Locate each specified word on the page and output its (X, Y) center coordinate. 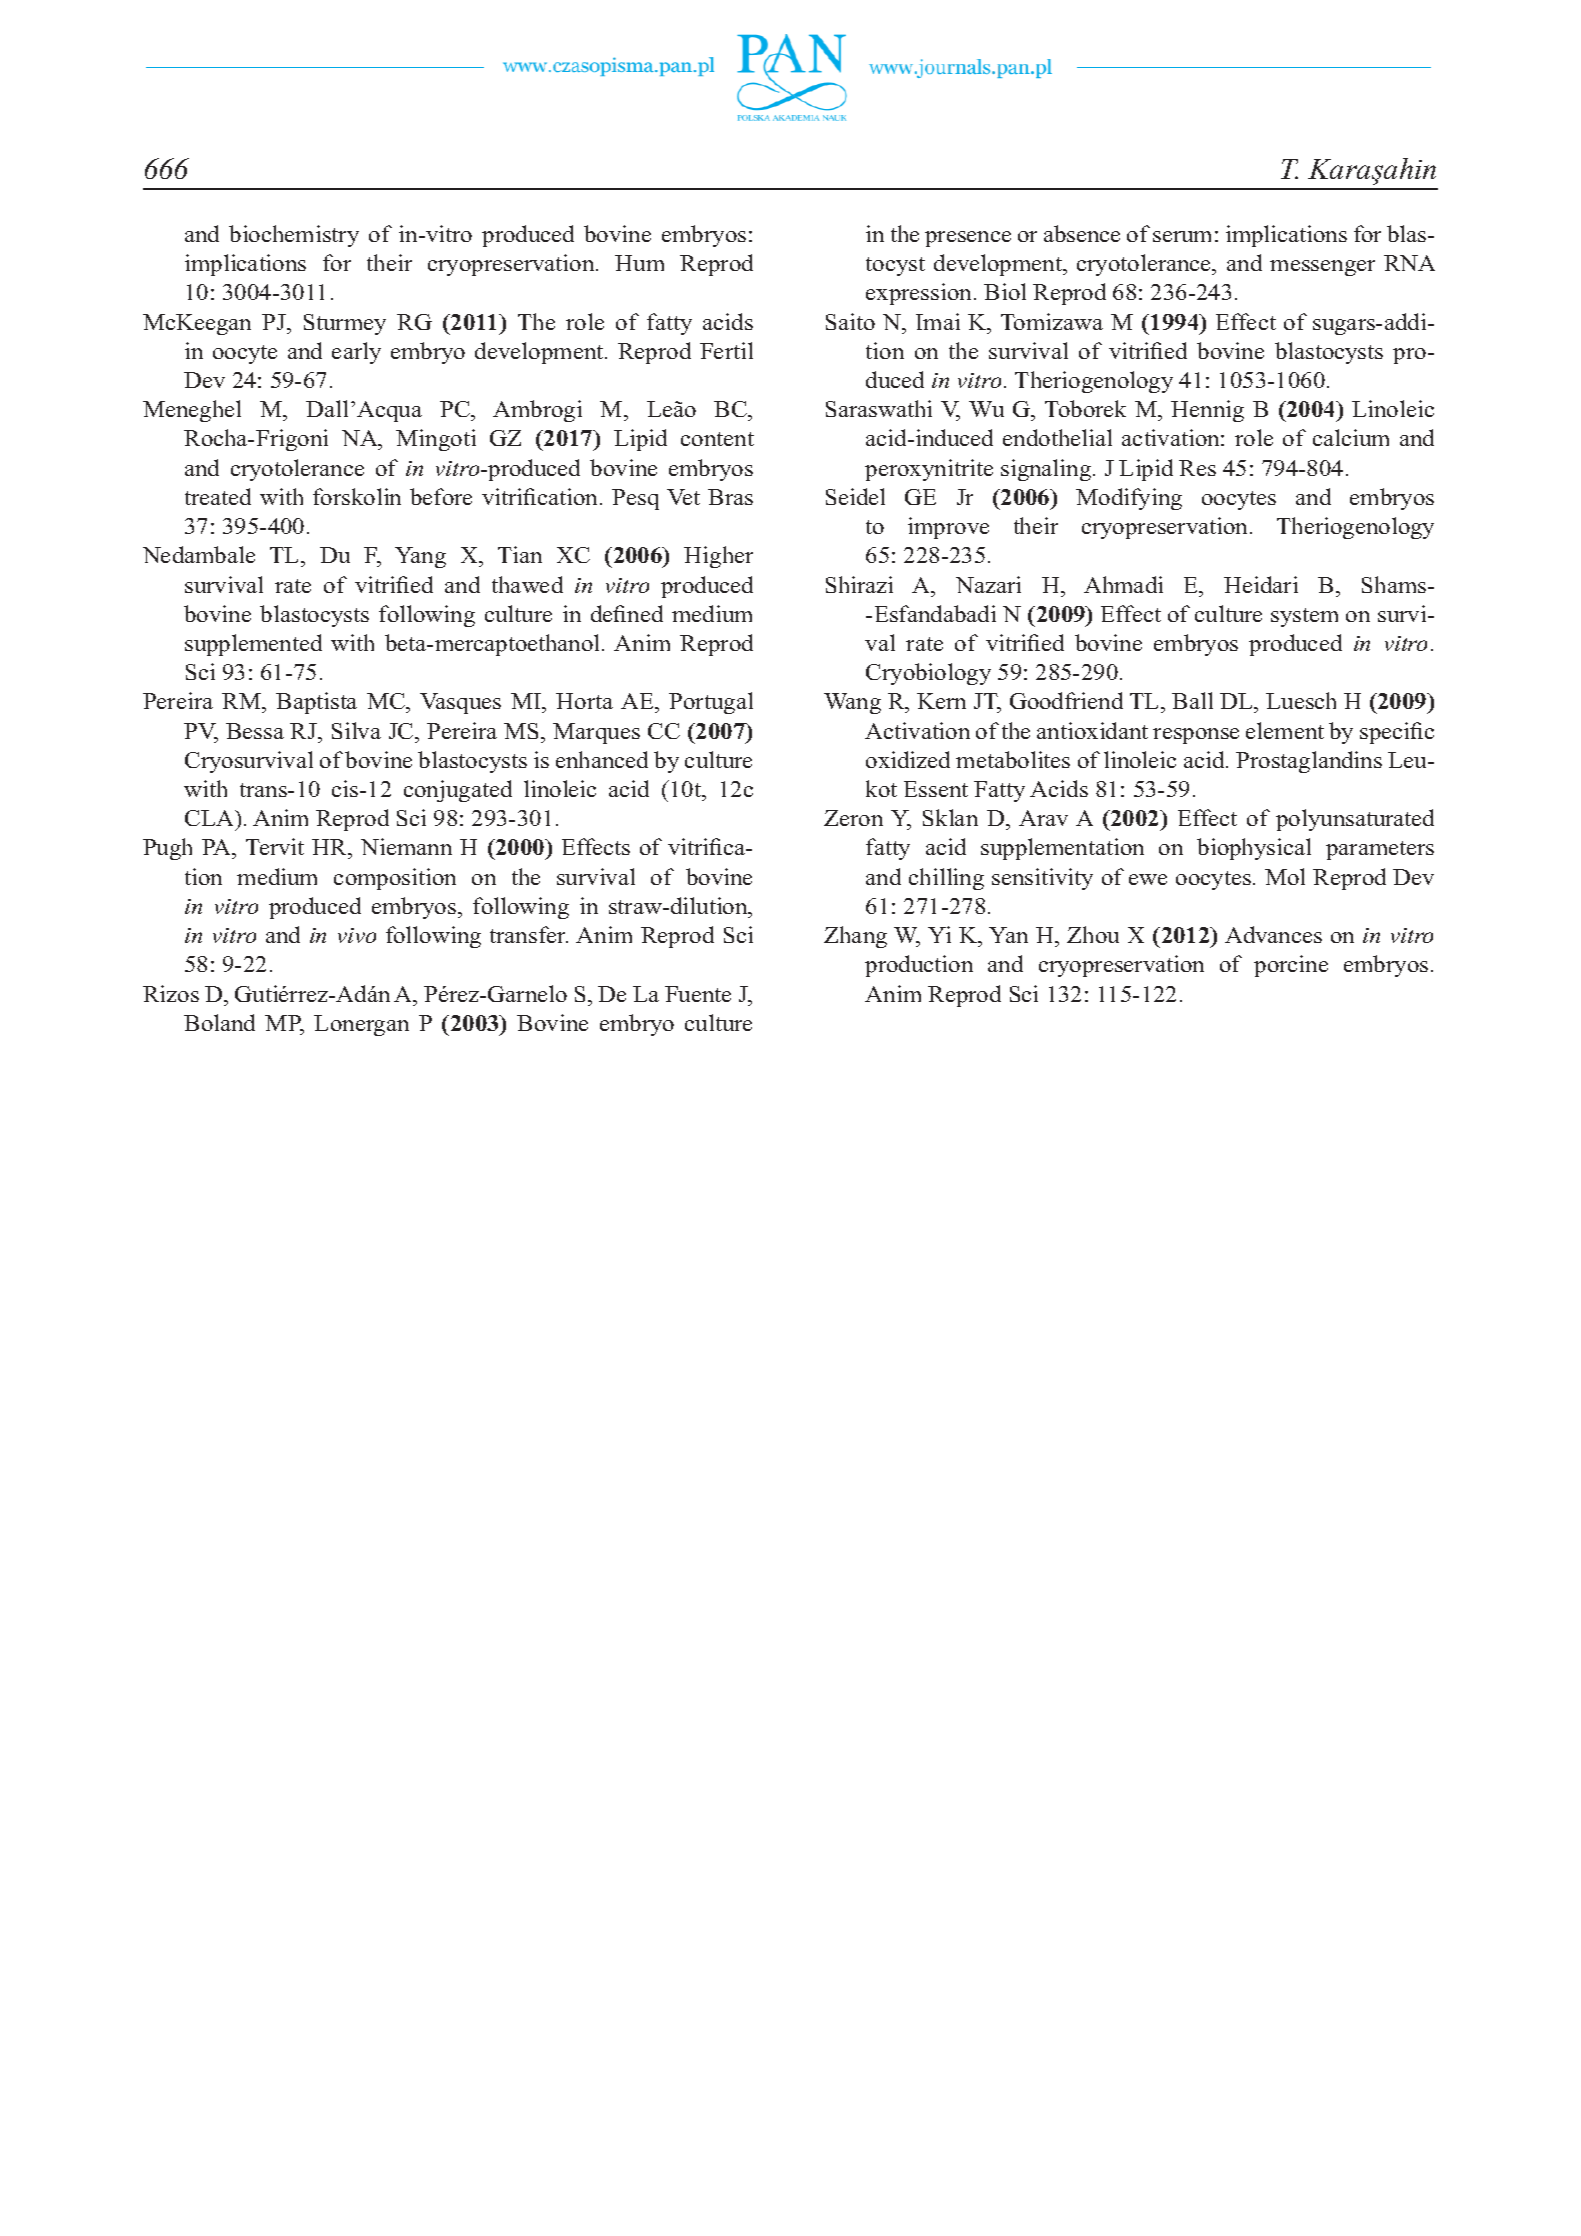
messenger (1322, 268)
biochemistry (294, 236)
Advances (1273, 934)
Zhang (855, 937)
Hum (639, 263)
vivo (357, 935)
